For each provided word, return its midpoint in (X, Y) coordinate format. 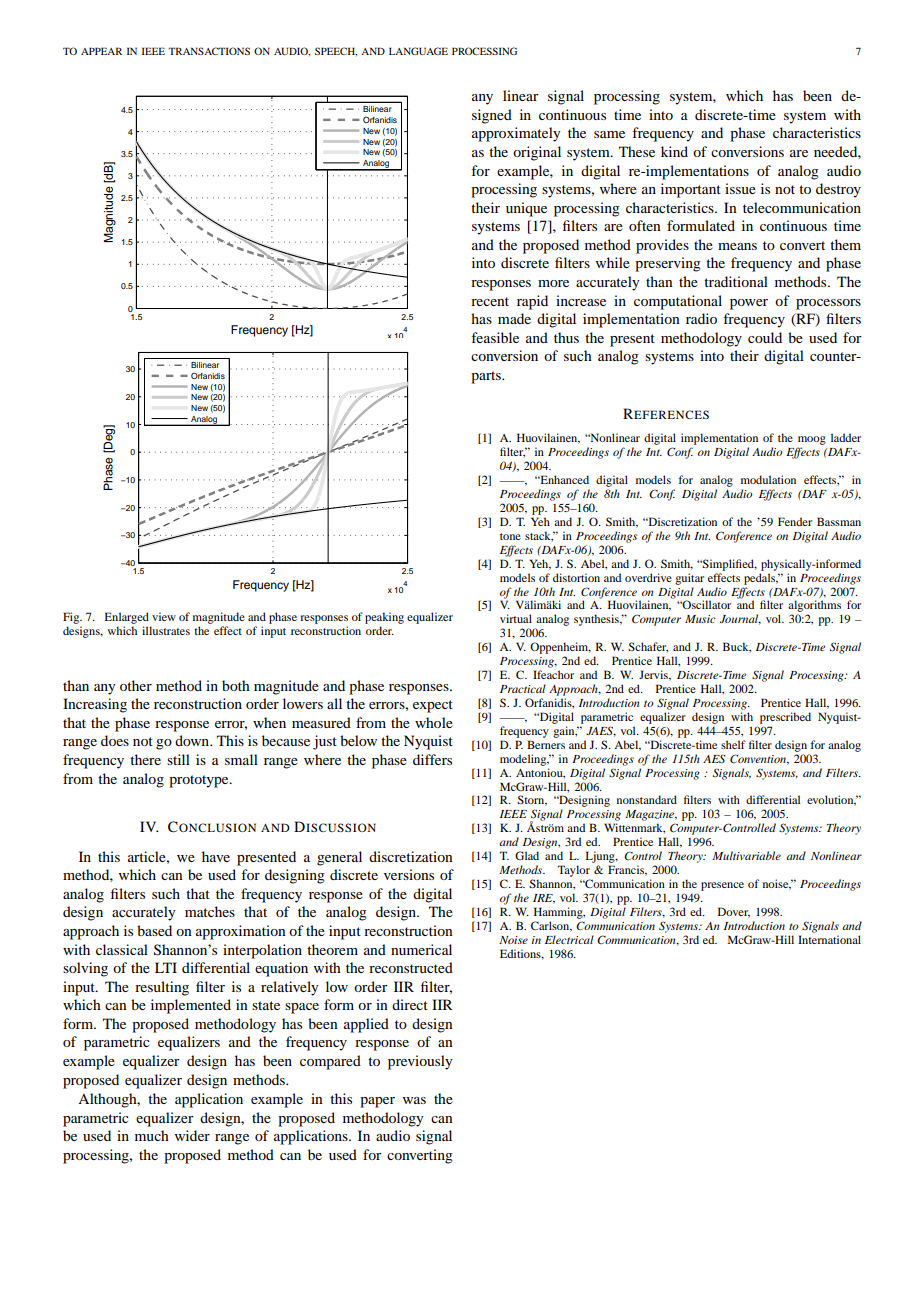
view (164, 616)
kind (674, 151)
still (178, 759)
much (152, 1135)
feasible (495, 337)
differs (432, 759)
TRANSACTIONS (209, 51)
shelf (733, 744)
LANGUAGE (418, 51)
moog (812, 440)
